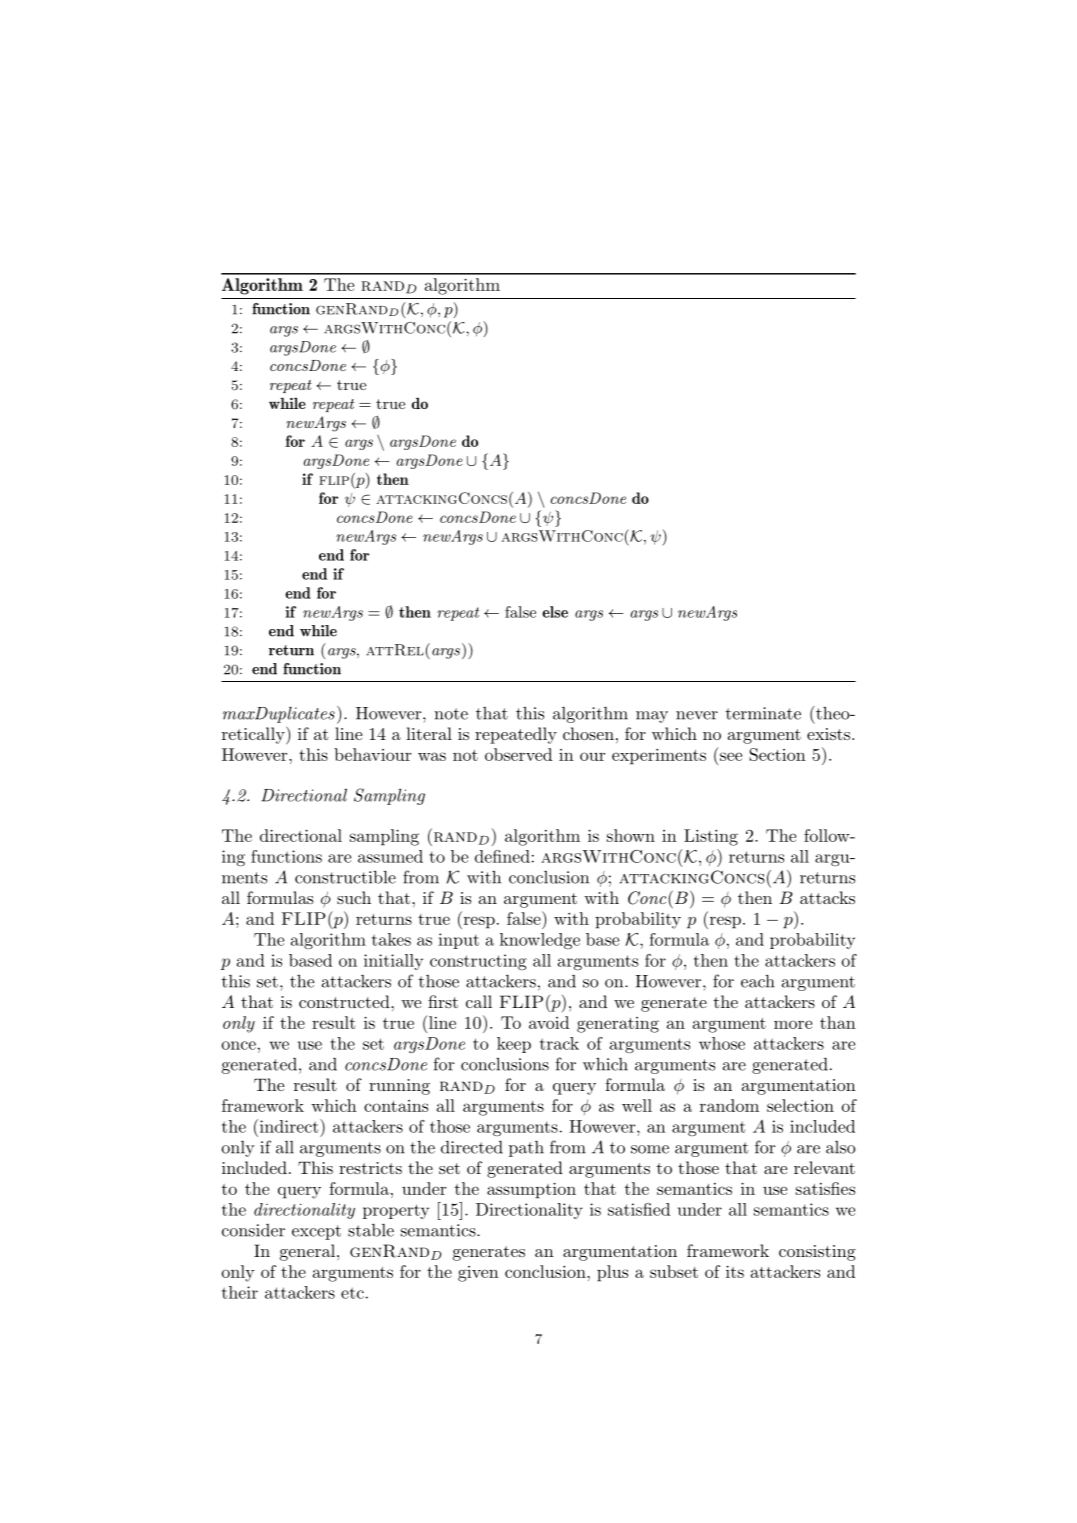 This screenshot has width=1077, height=1523. Describe the element at coordinates (478, 1274) in the screenshot. I see `given` at that location.
